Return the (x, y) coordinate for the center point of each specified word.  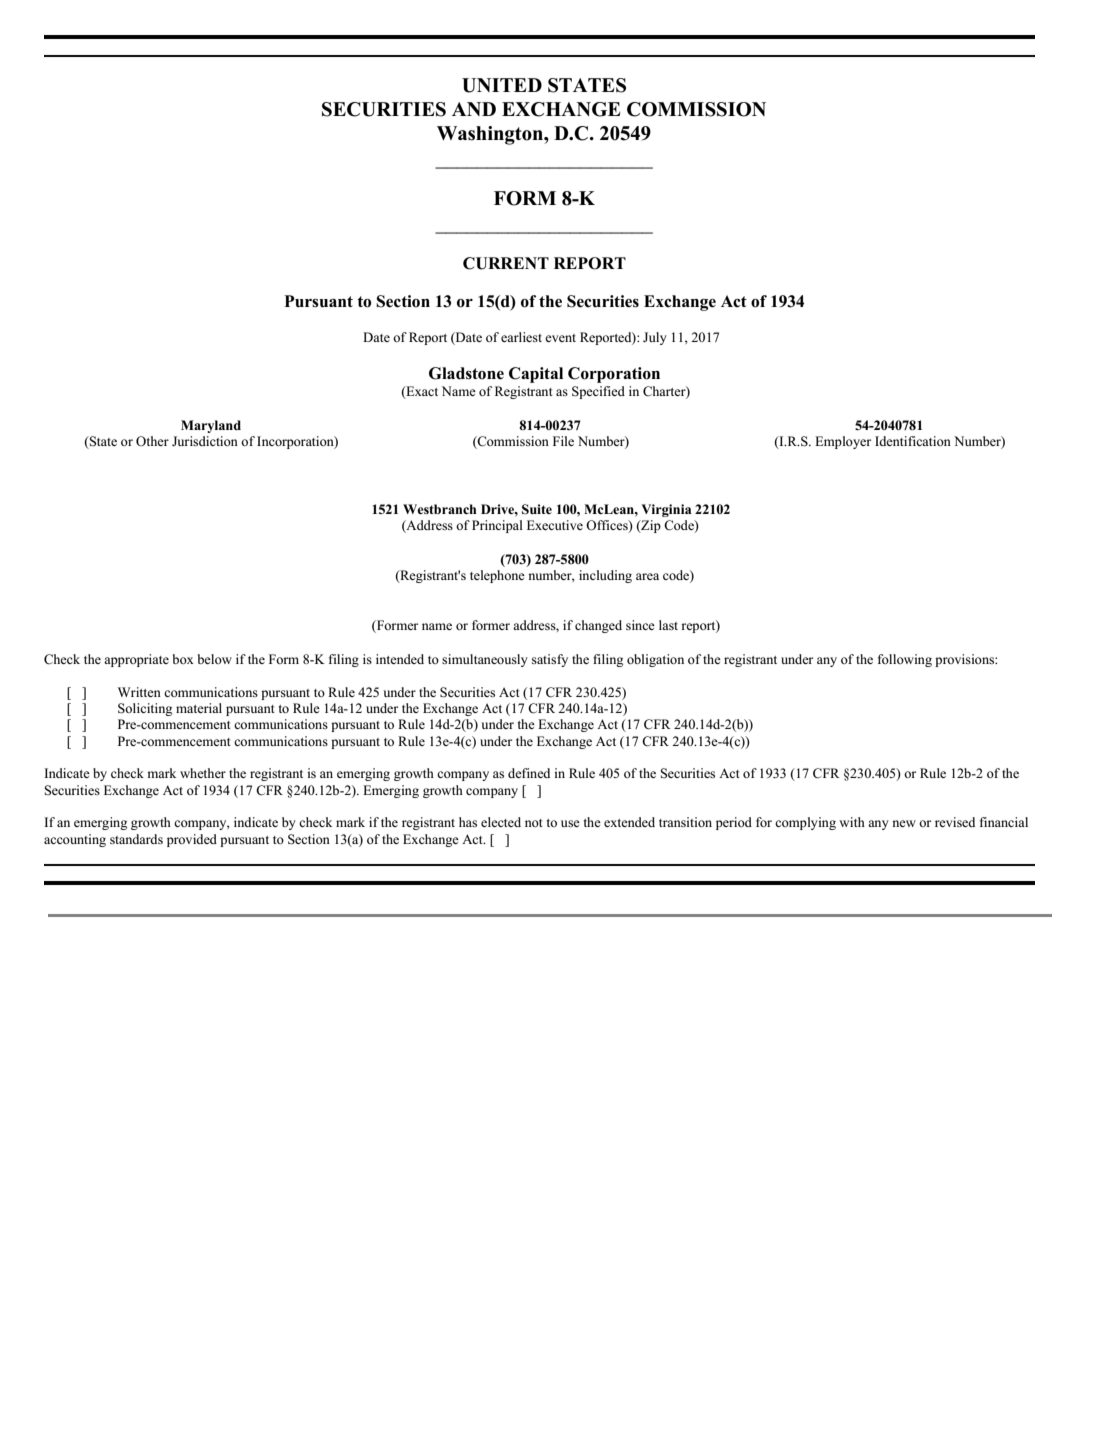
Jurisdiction (205, 441)
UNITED (502, 85)
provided (192, 840)
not (534, 823)
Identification (913, 441)
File (563, 441)
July (655, 338)
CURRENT (506, 263)
